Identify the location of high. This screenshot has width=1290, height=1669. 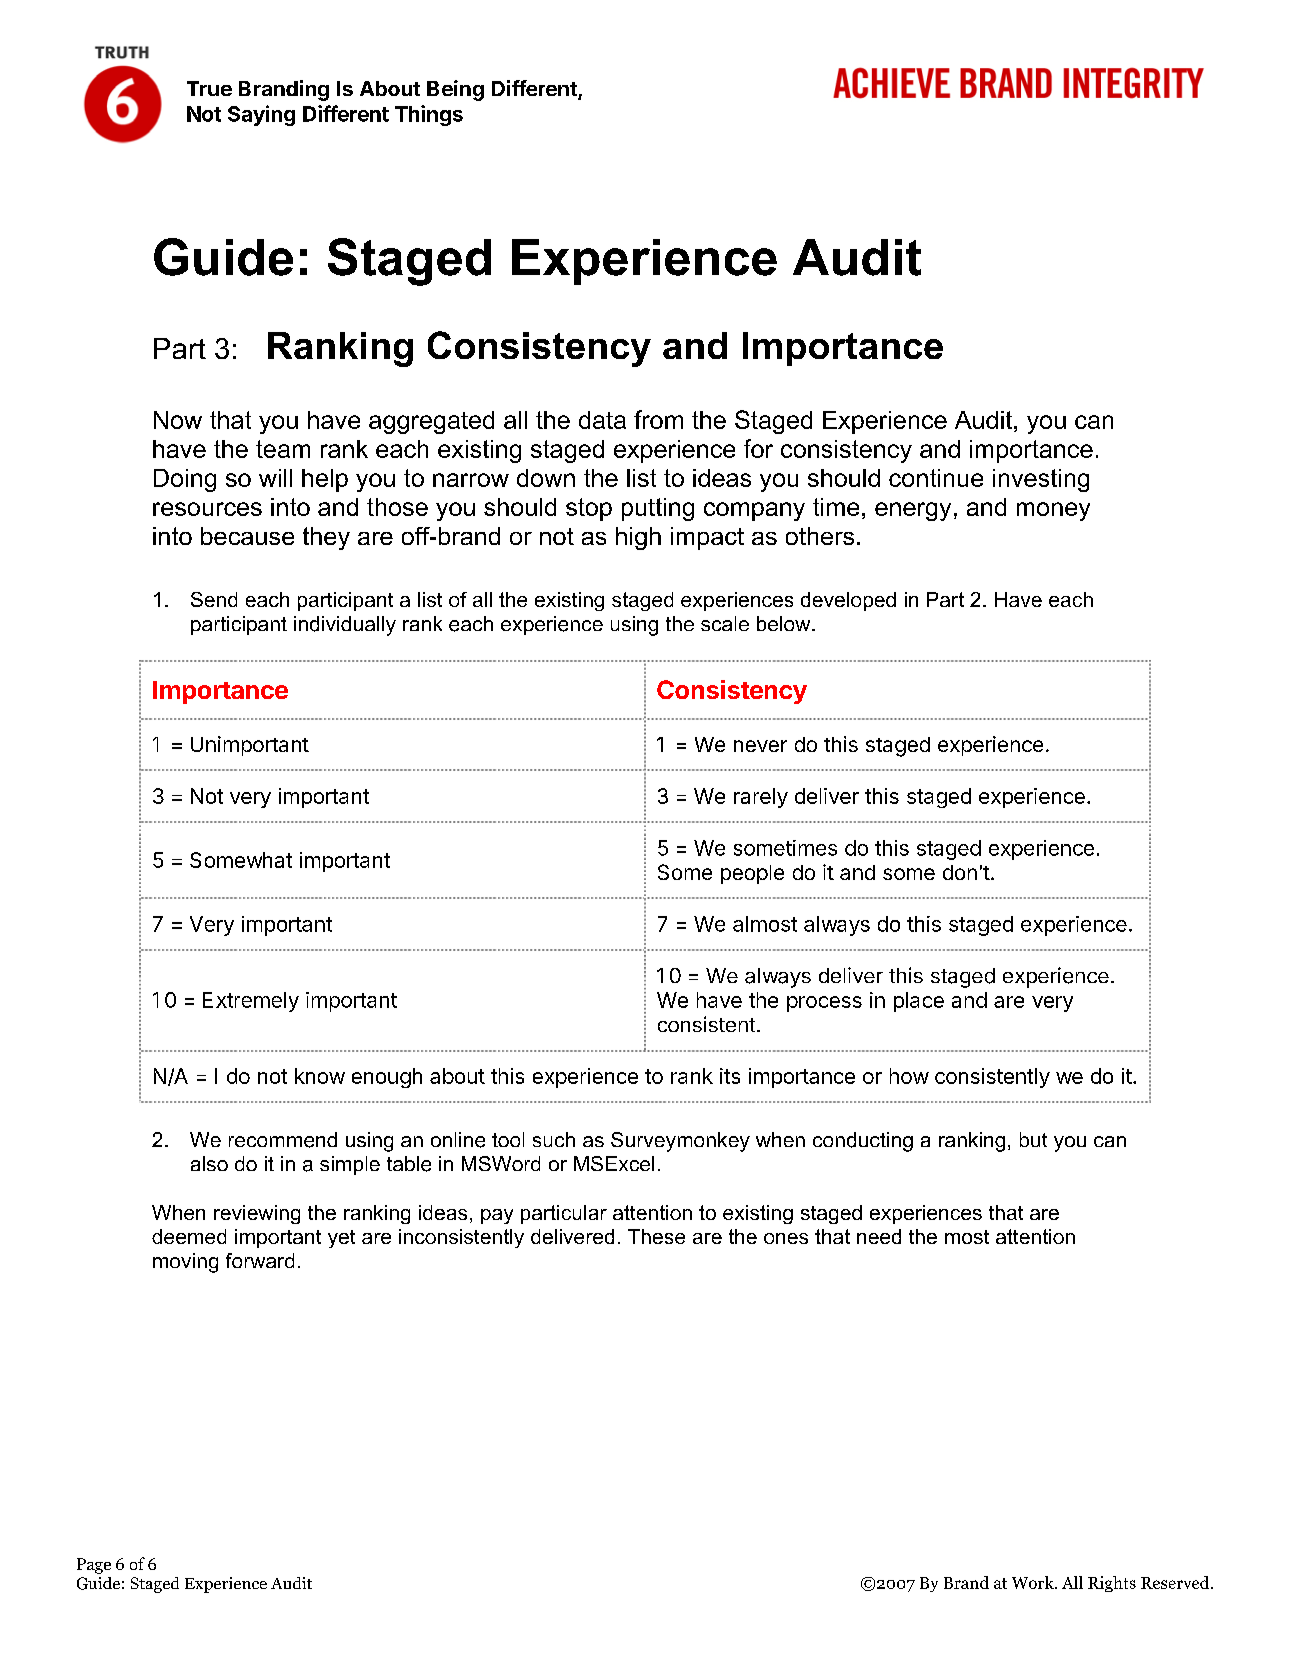
(638, 538).
